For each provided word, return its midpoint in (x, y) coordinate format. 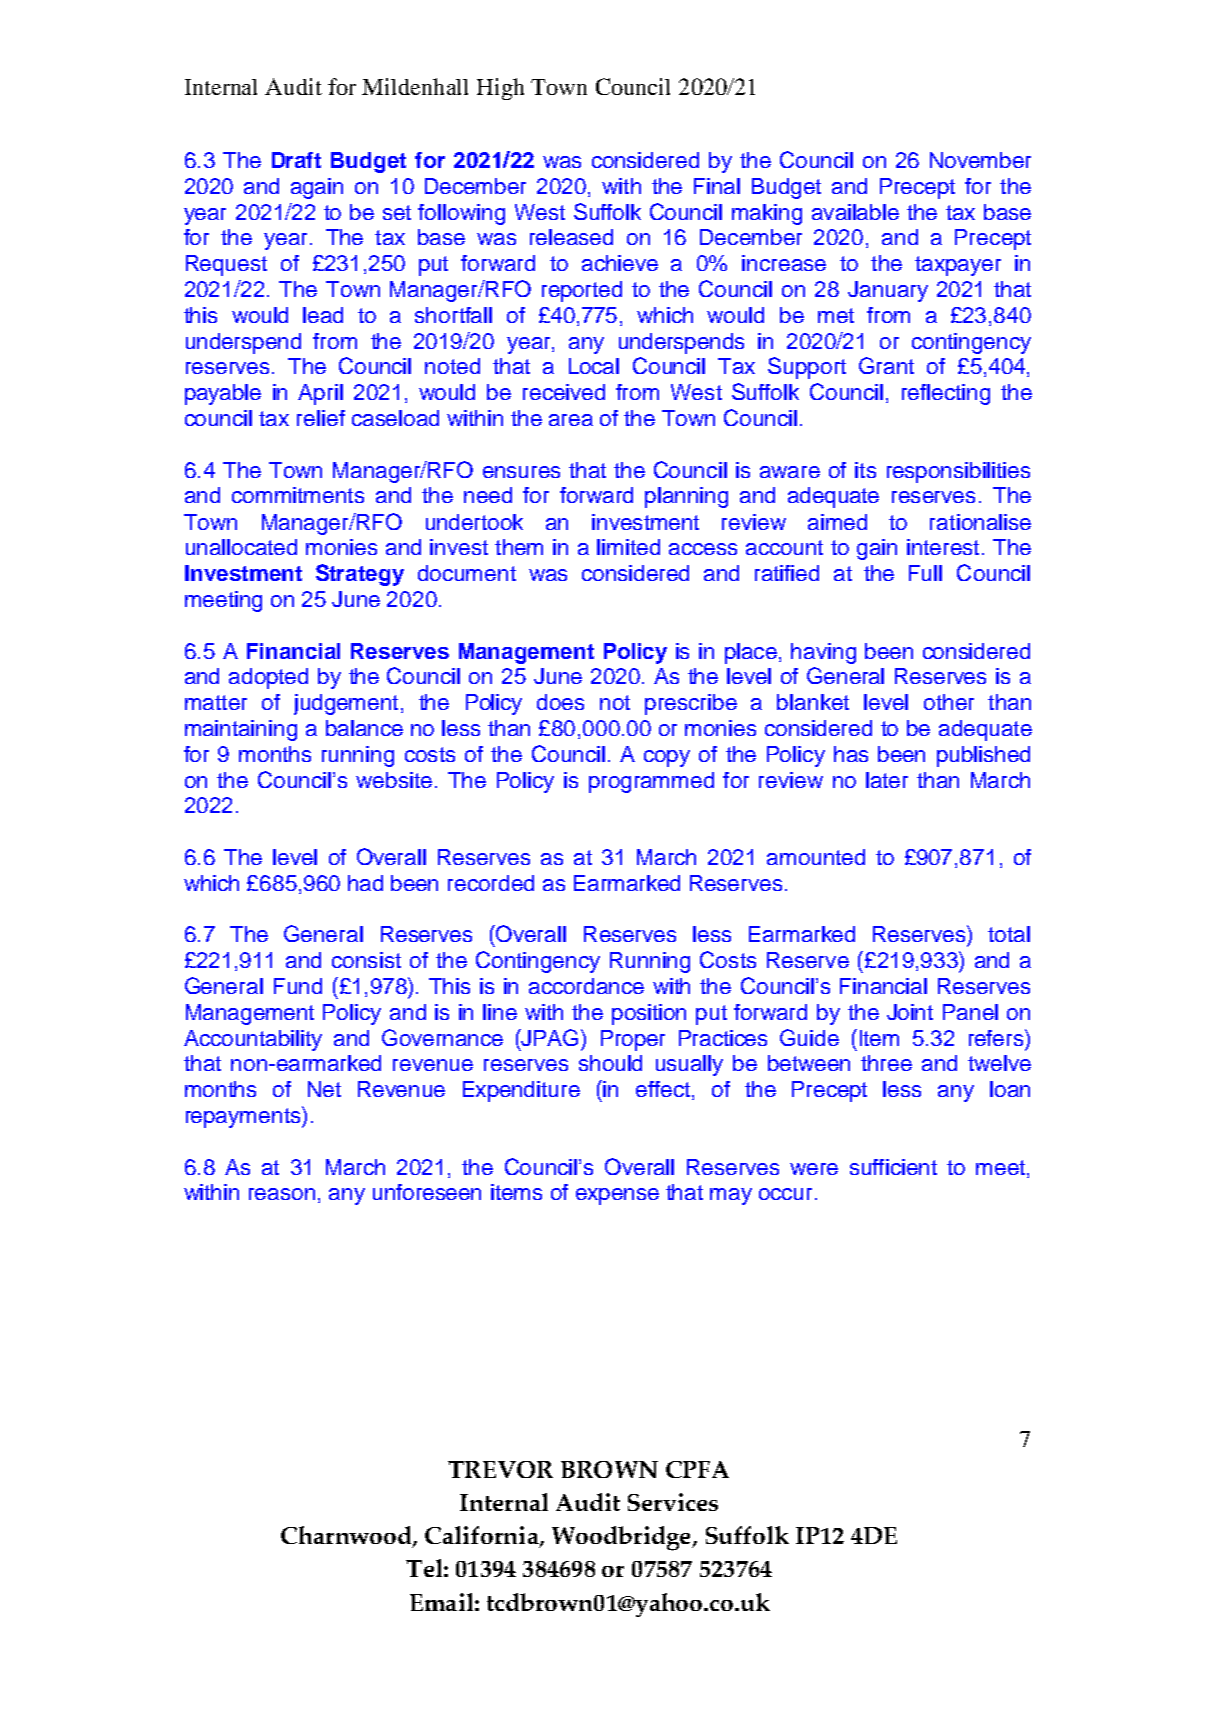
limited (628, 547)
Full (925, 573)
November (980, 160)
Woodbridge (622, 1538)
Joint (910, 1012)
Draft (296, 160)
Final (717, 186)
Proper (633, 1040)
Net (324, 1089)
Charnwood (347, 1537)
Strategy (360, 575)
